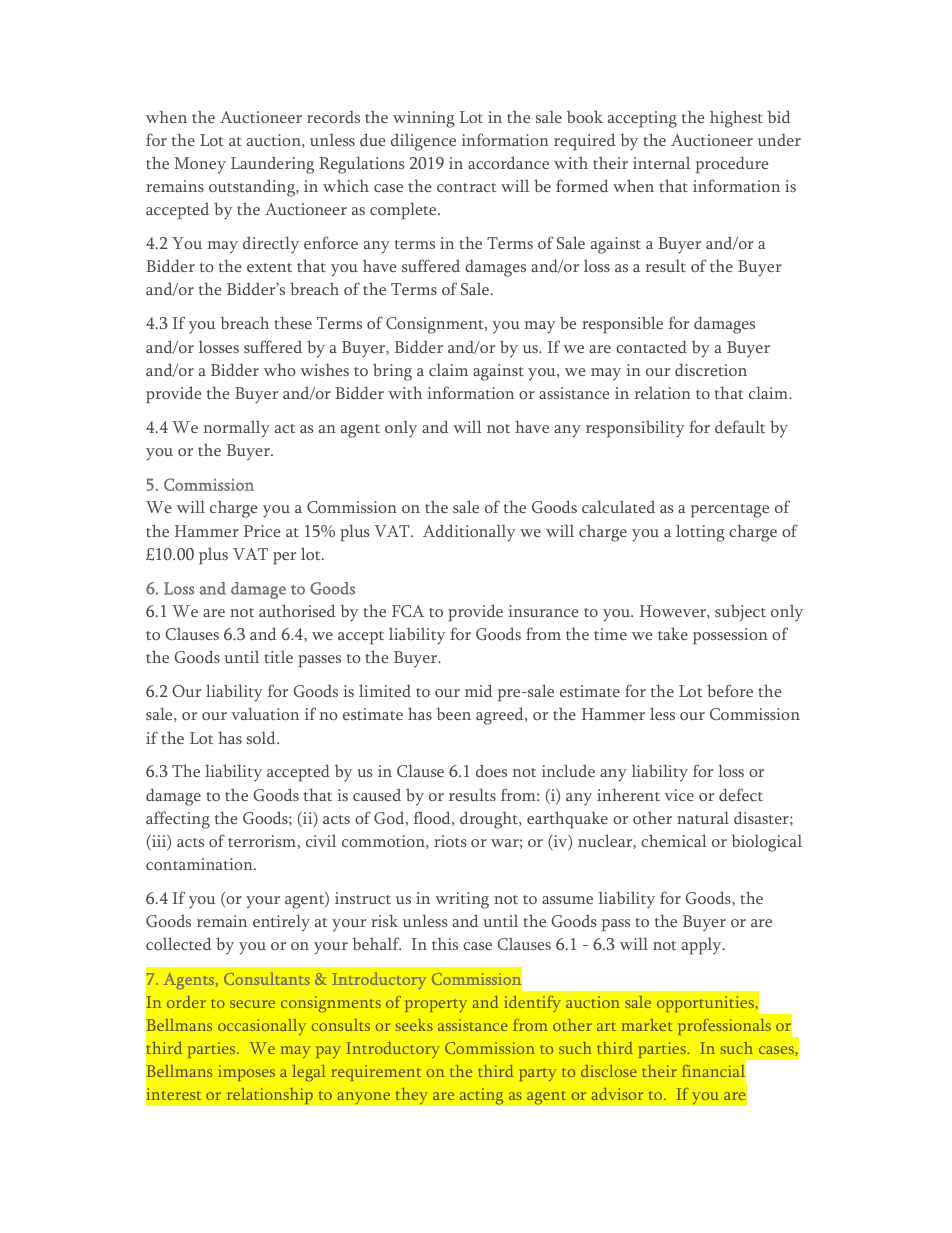 The width and height of the screenshot is (952, 1233). Describe the element at coordinates (246, 1073) in the screenshot. I see `imposes` at that location.
